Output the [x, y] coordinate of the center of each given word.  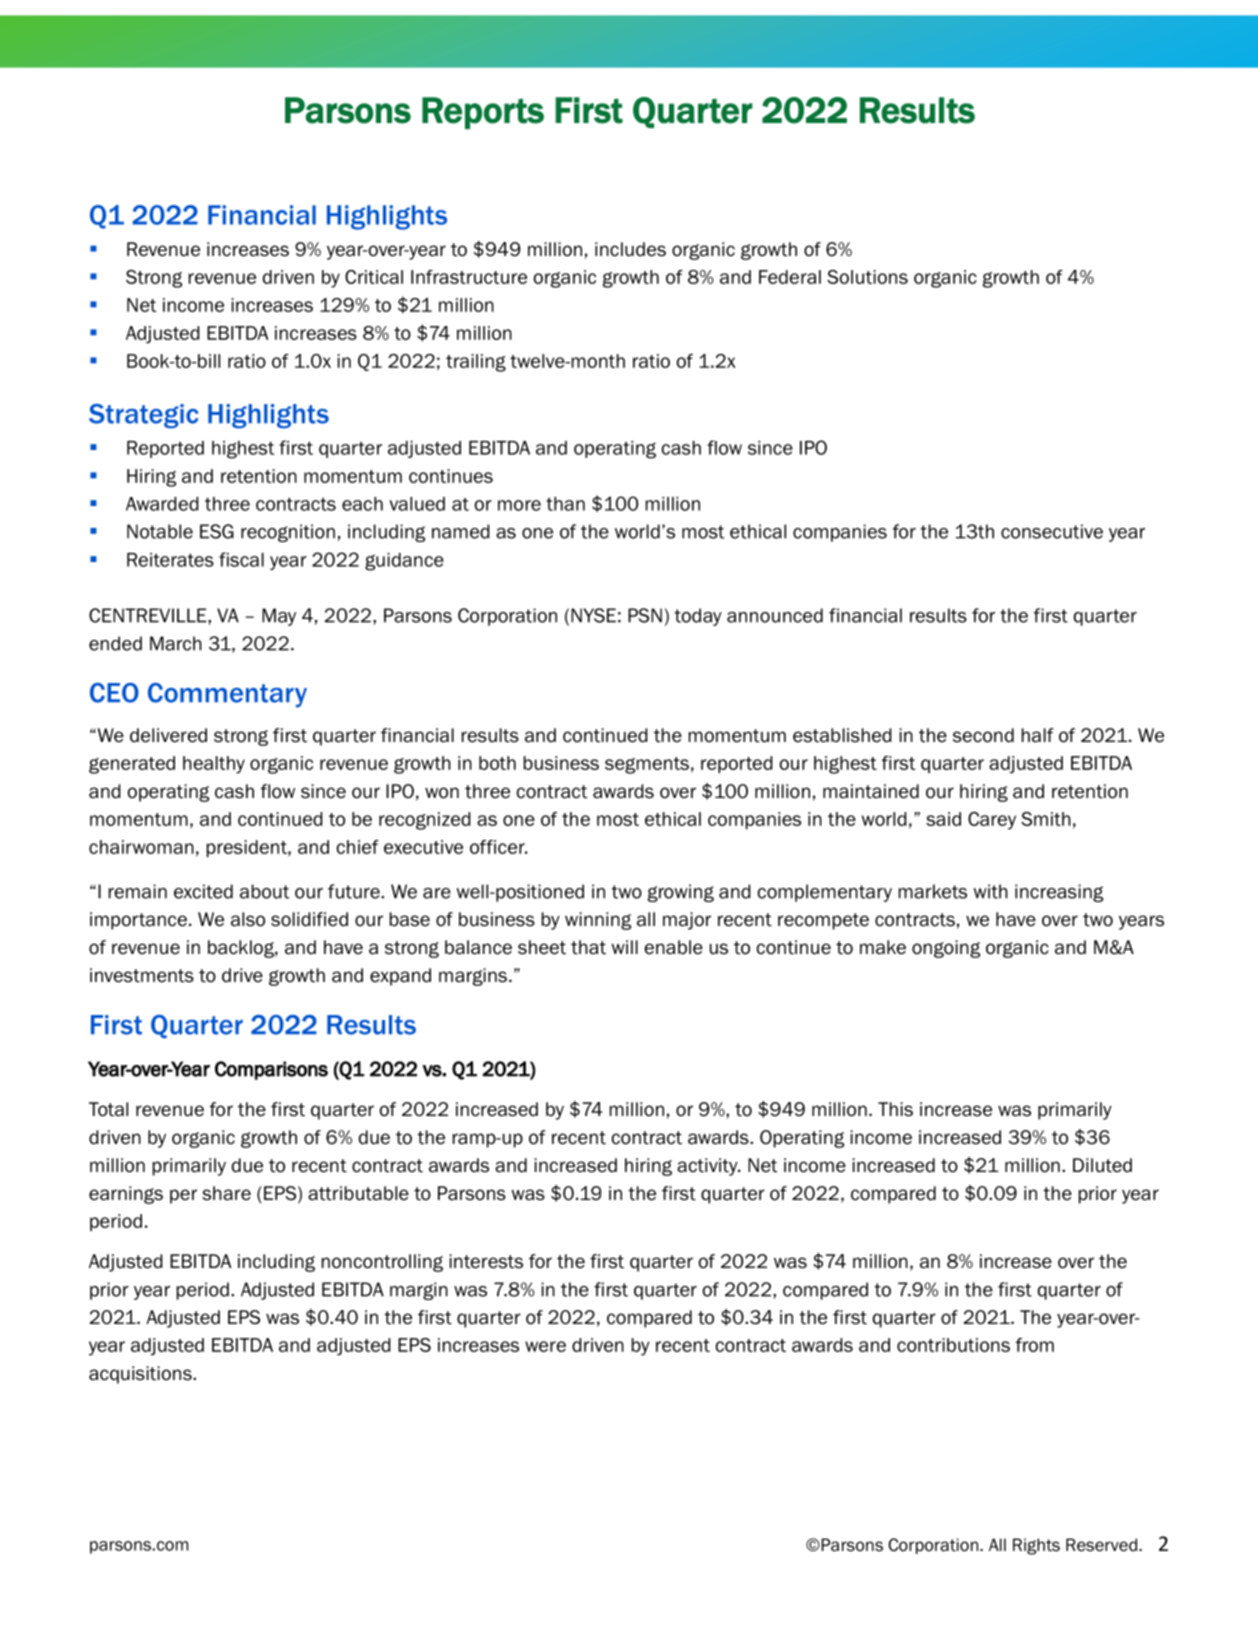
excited [203, 891]
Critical [374, 277]
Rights [1036, 1546]
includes [630, 249]
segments [647, 765]
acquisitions [141, 1375]
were [545, 1346]
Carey [992, 821]
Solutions [867, 277]
